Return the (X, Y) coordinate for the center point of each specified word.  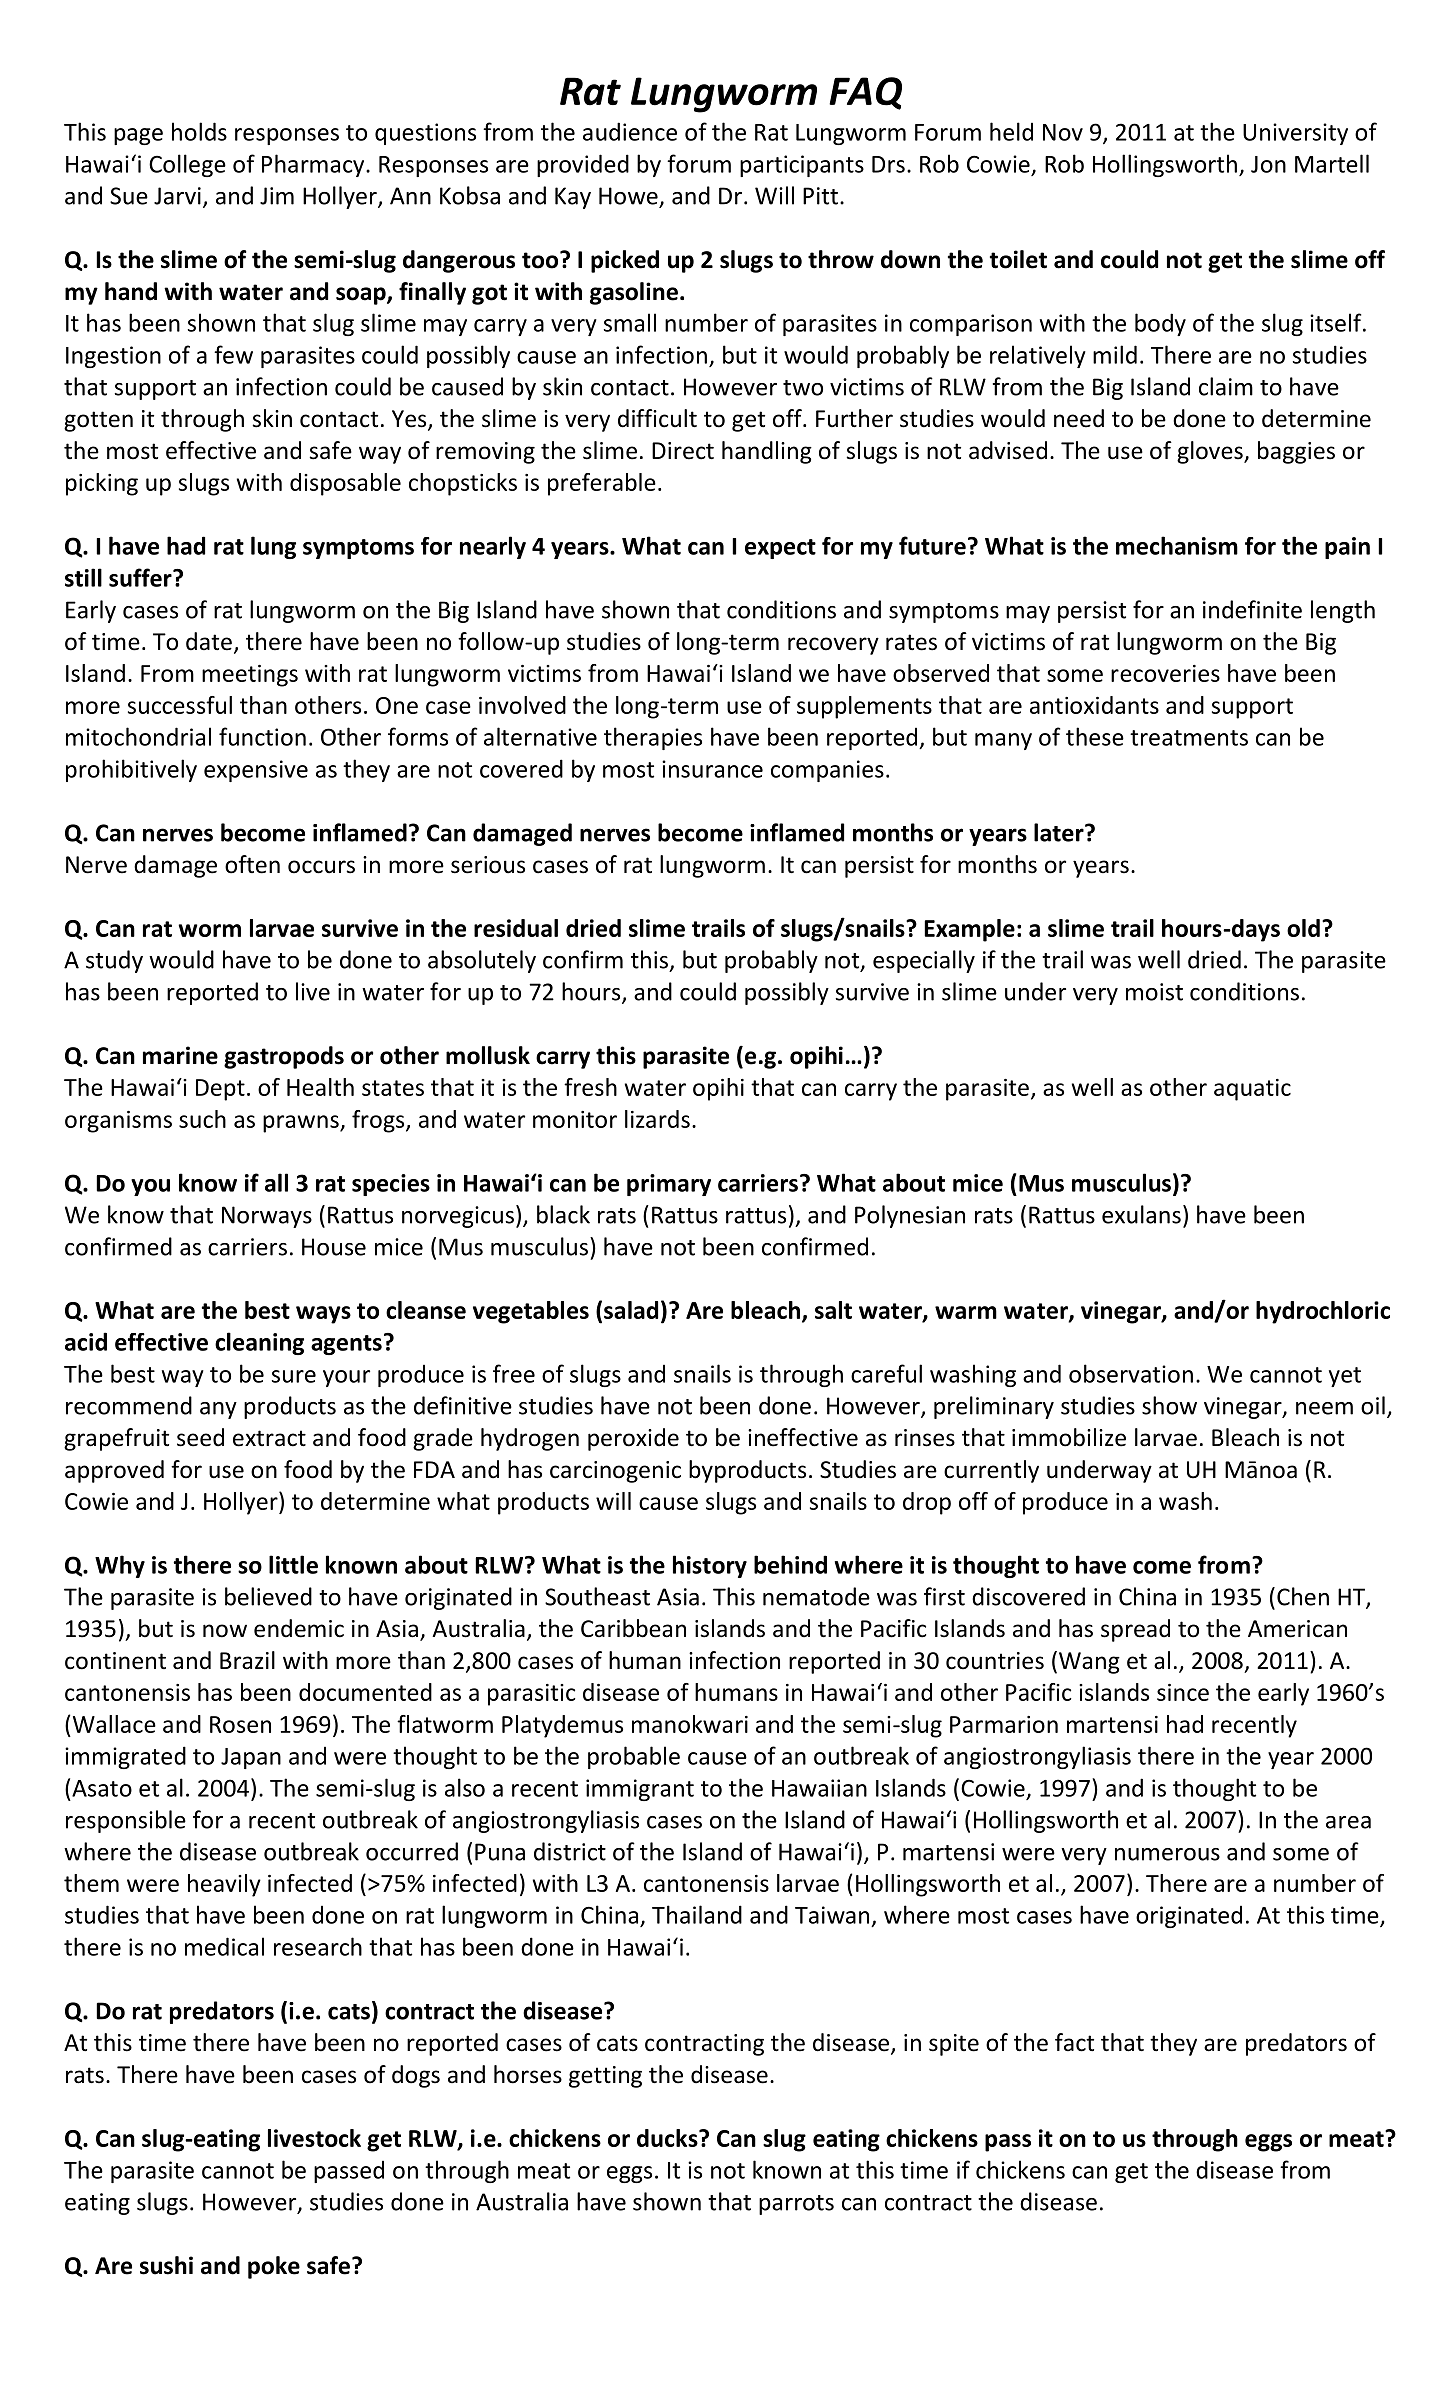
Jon (1268, 164)
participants (802, 166)
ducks (668, 2138)
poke (274, 2267)
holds (199, 131)
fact (1074, 2042)
